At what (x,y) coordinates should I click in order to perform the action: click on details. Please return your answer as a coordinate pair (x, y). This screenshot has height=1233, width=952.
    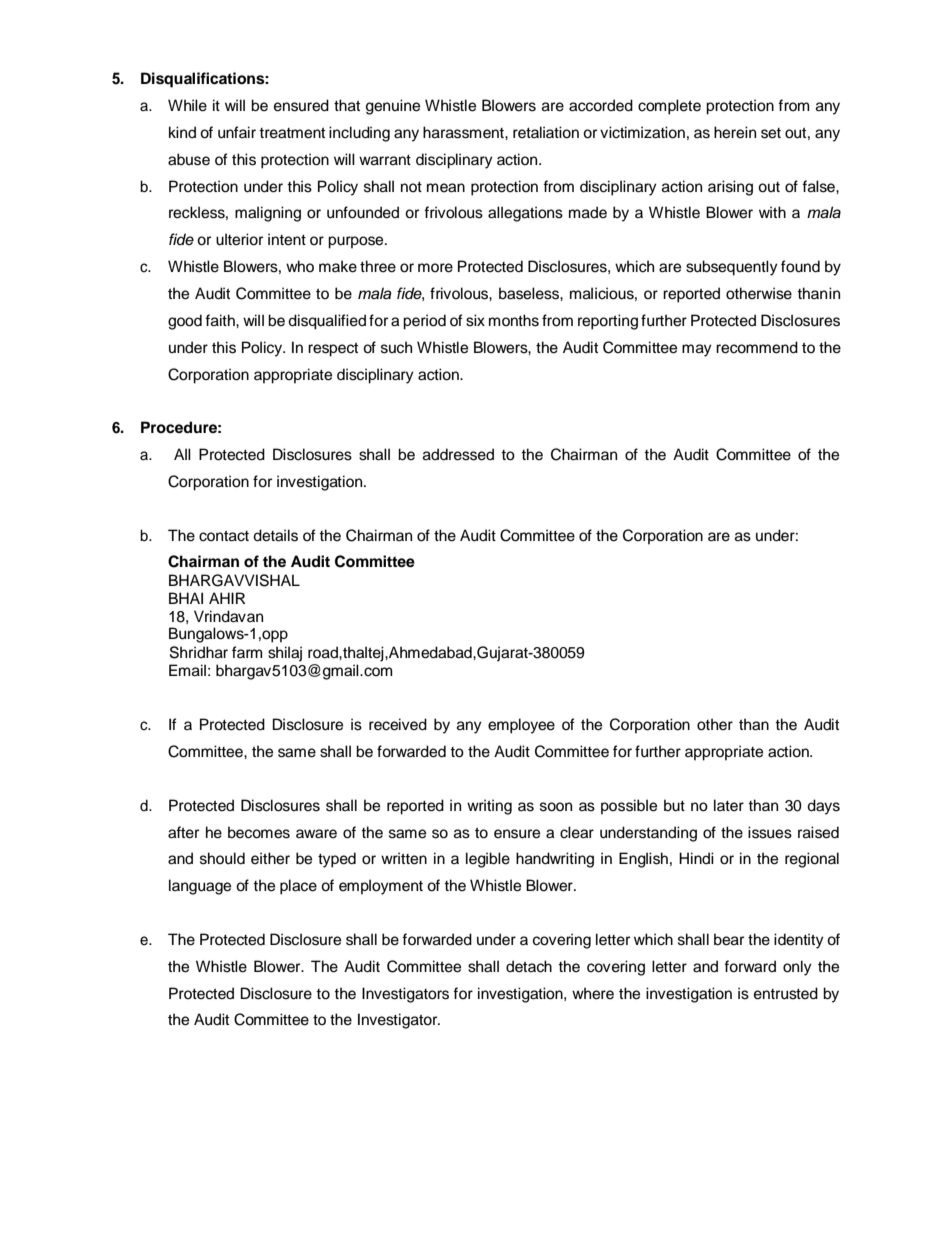
    Looking at the image, I should click on (275, 535).
